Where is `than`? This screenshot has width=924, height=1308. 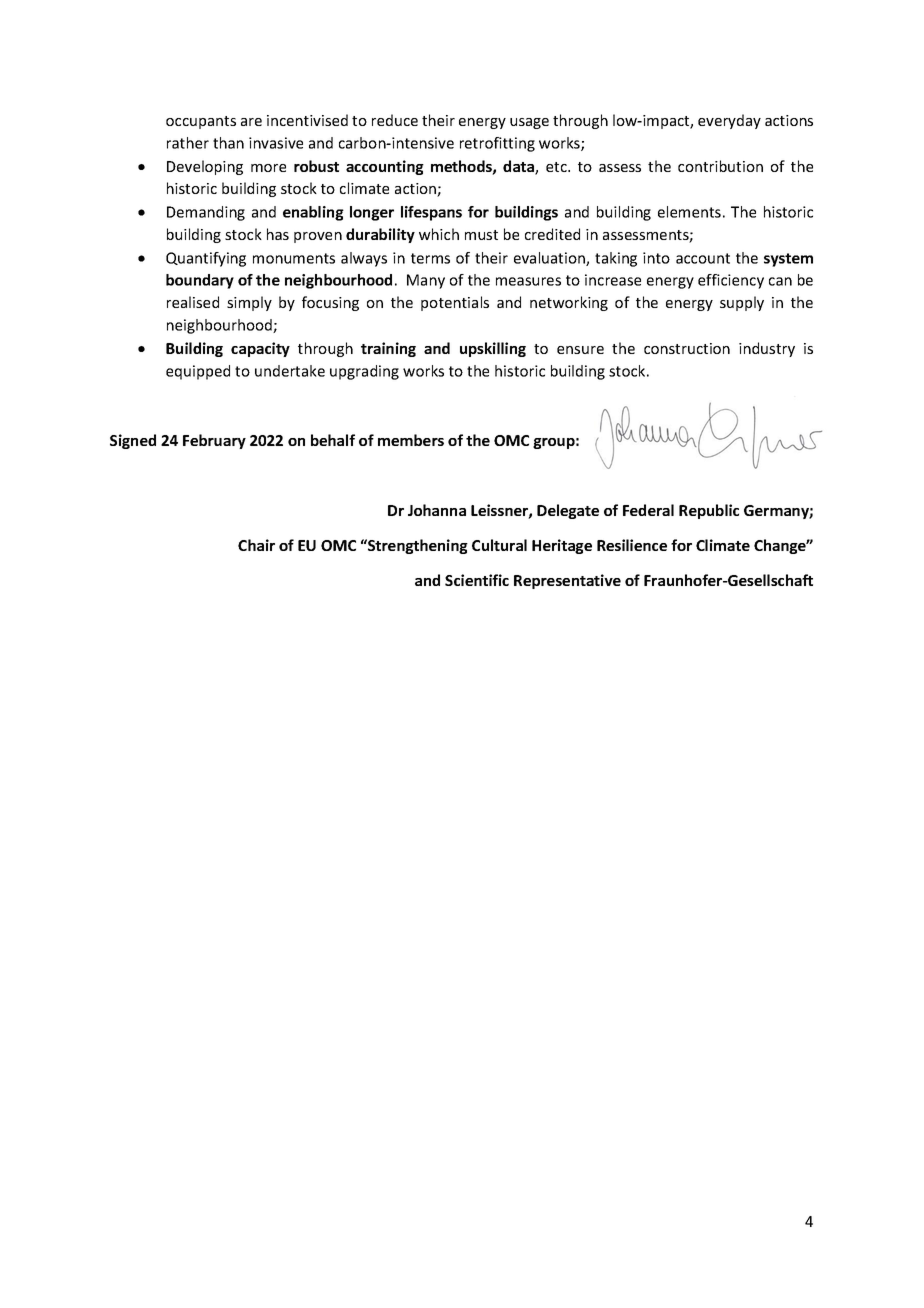 than is located at coordinates (228, 143).
